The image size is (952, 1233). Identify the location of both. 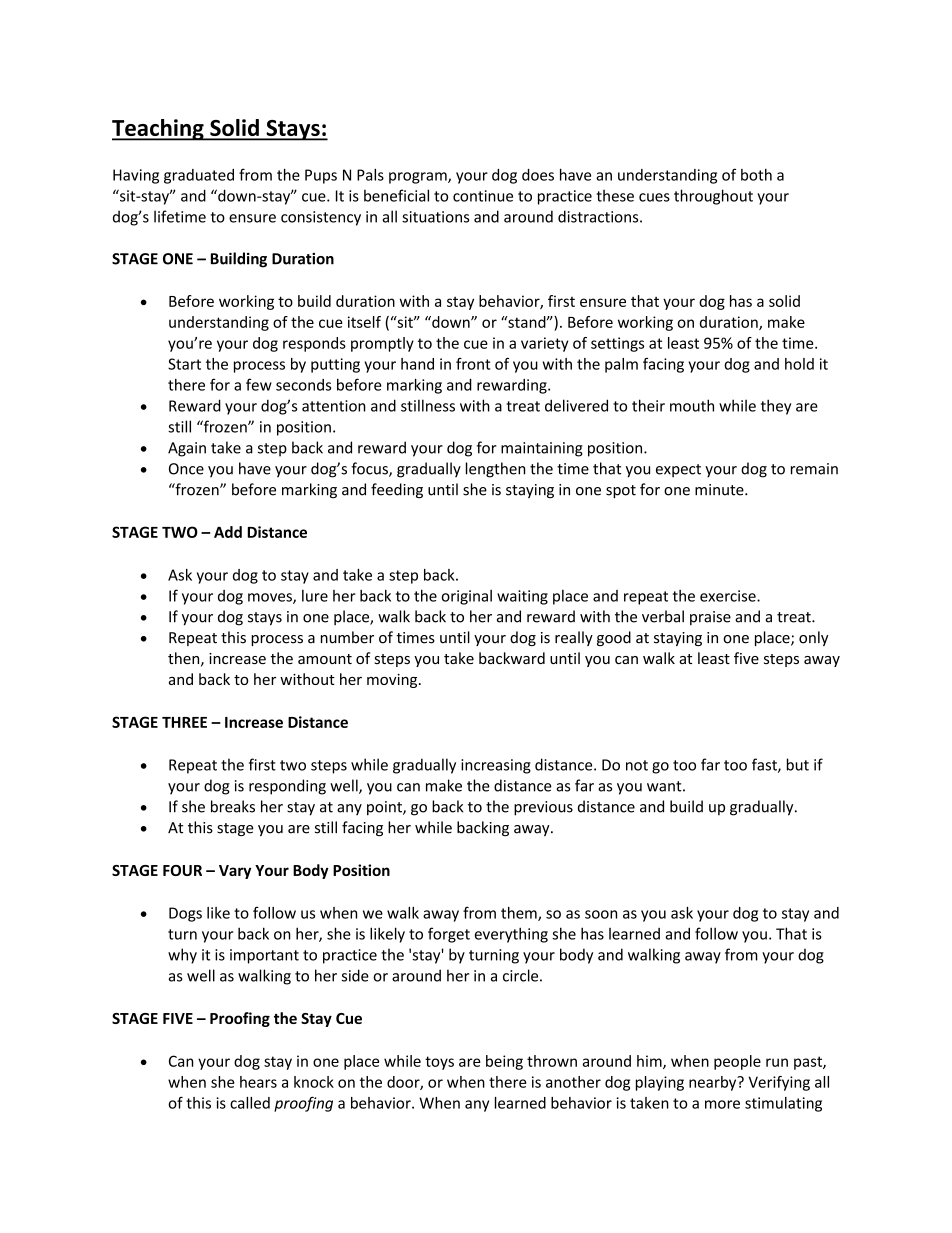
(756, 175).
